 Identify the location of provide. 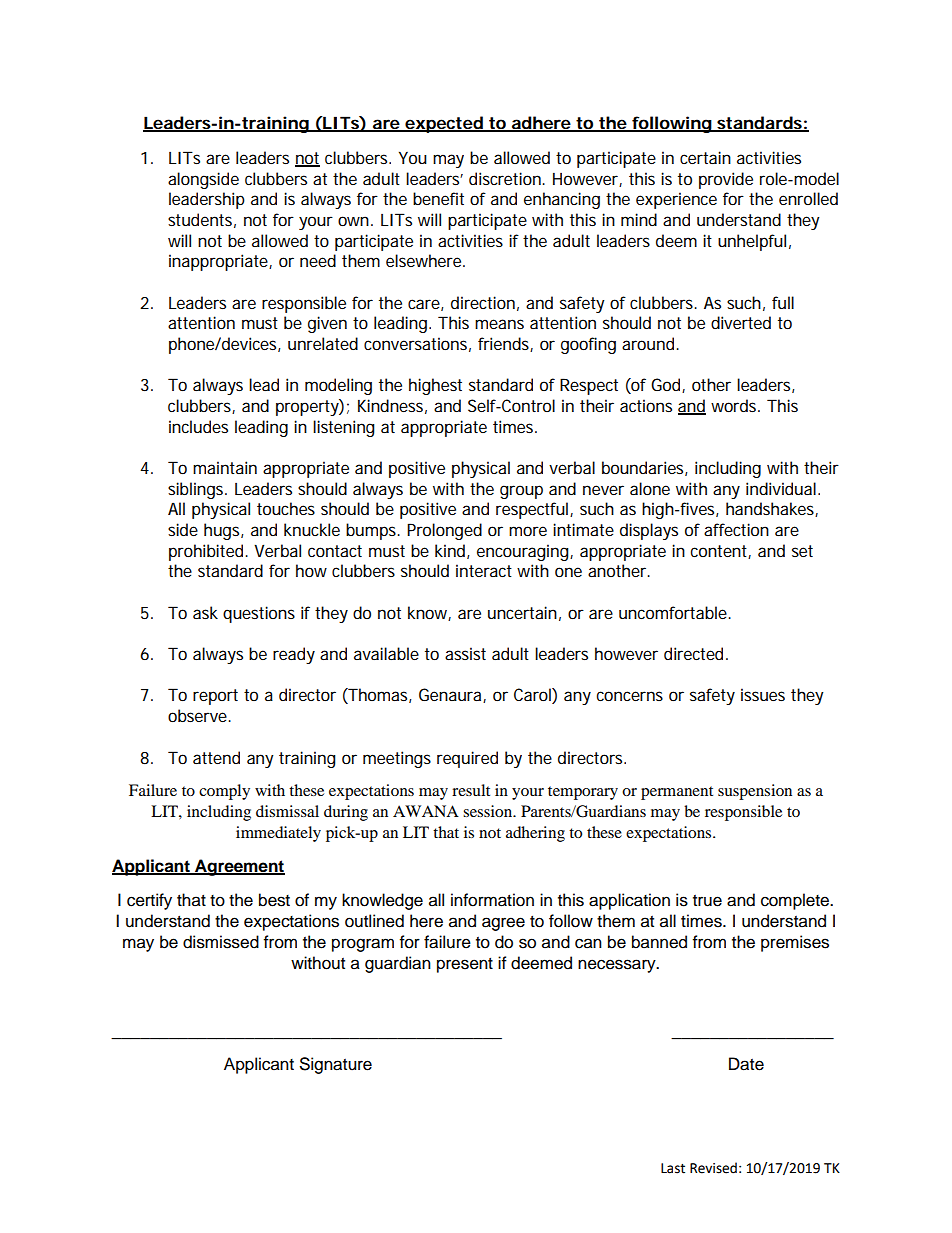
(726, 180).
